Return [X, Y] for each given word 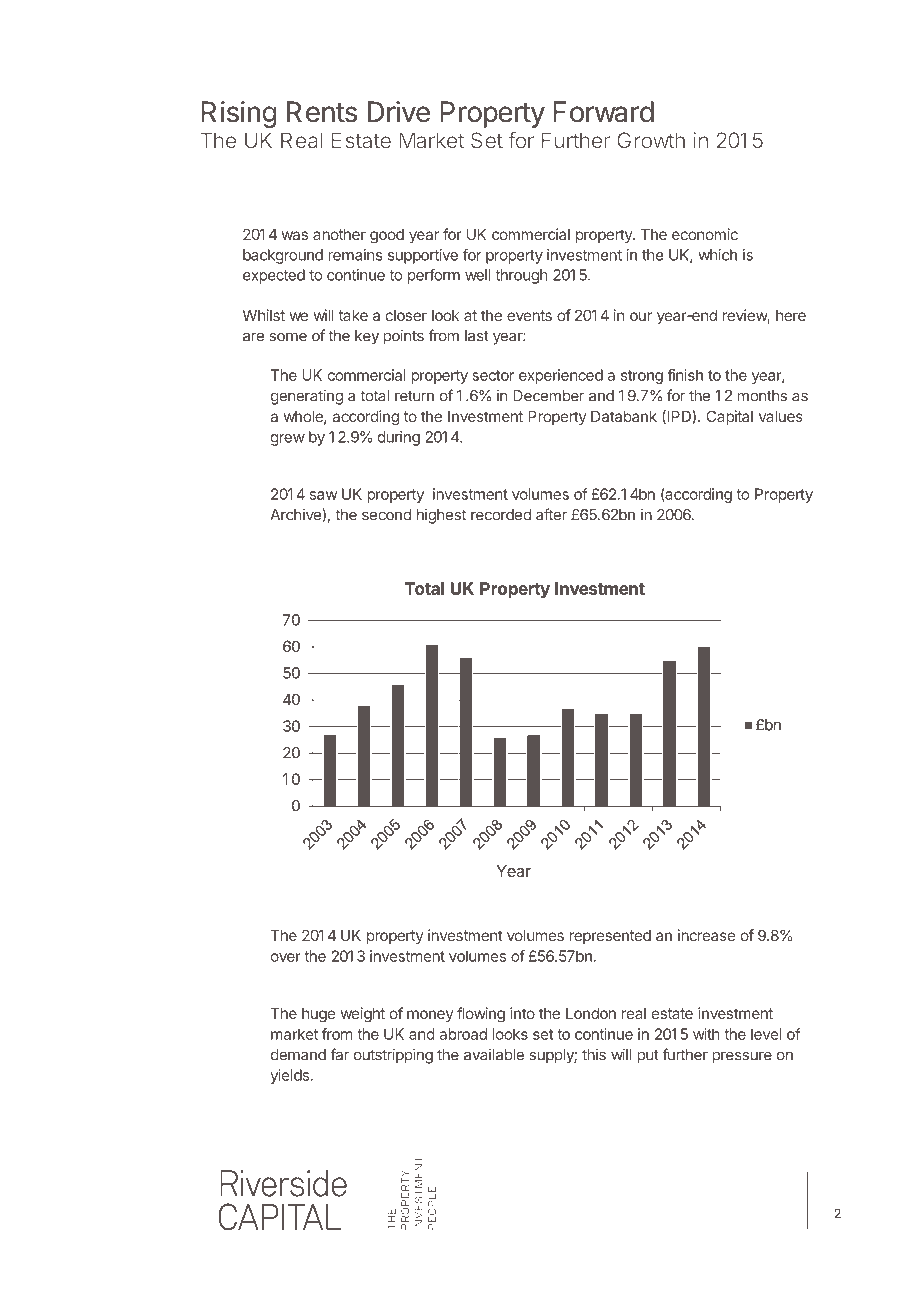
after [551, 514]
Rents [322, 112]
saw [323, 495]
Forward [603, 112]
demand [298, 1055]
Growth [651, 140]
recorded [501, 515]
